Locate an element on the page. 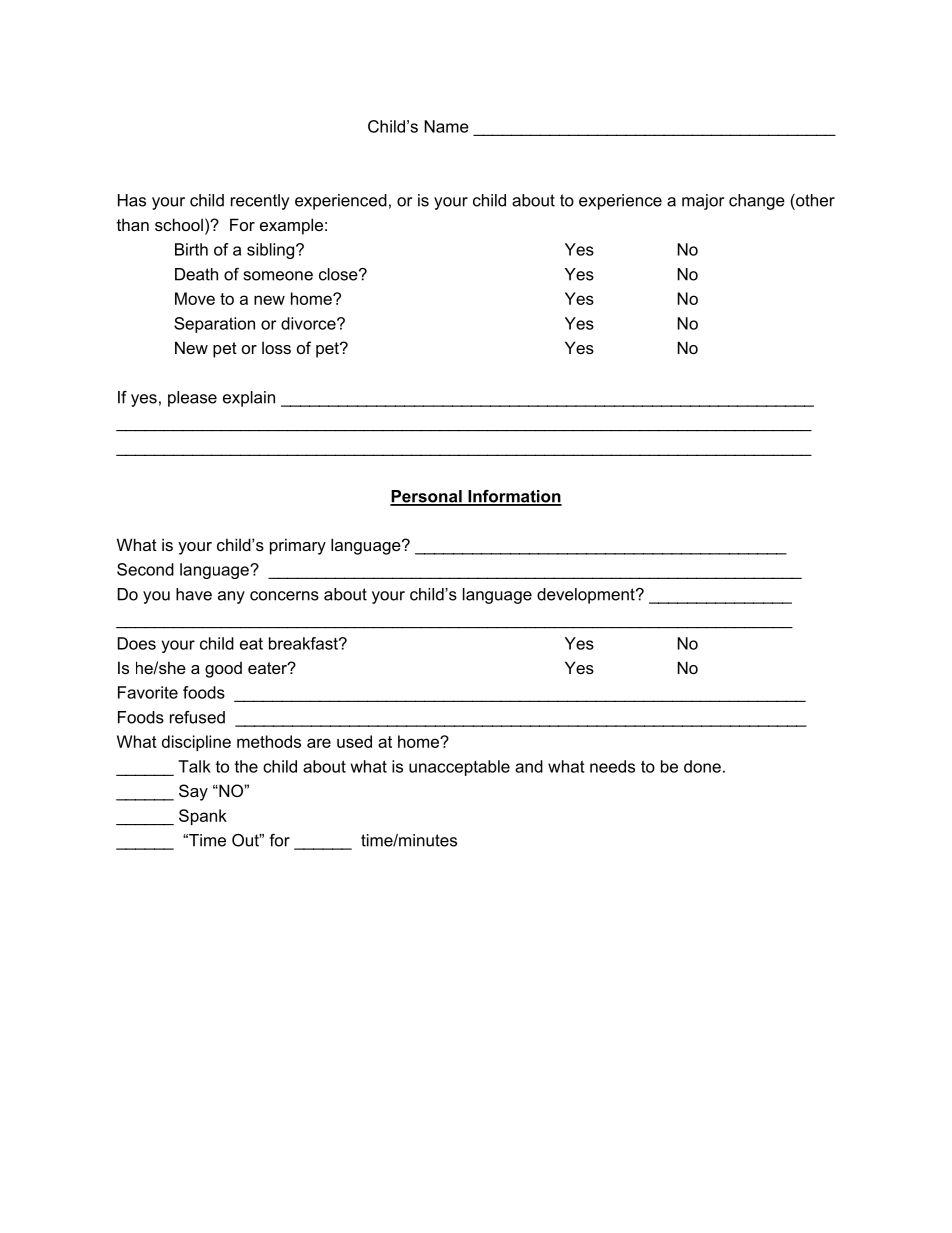  change is located at coordinates (757, 202).
